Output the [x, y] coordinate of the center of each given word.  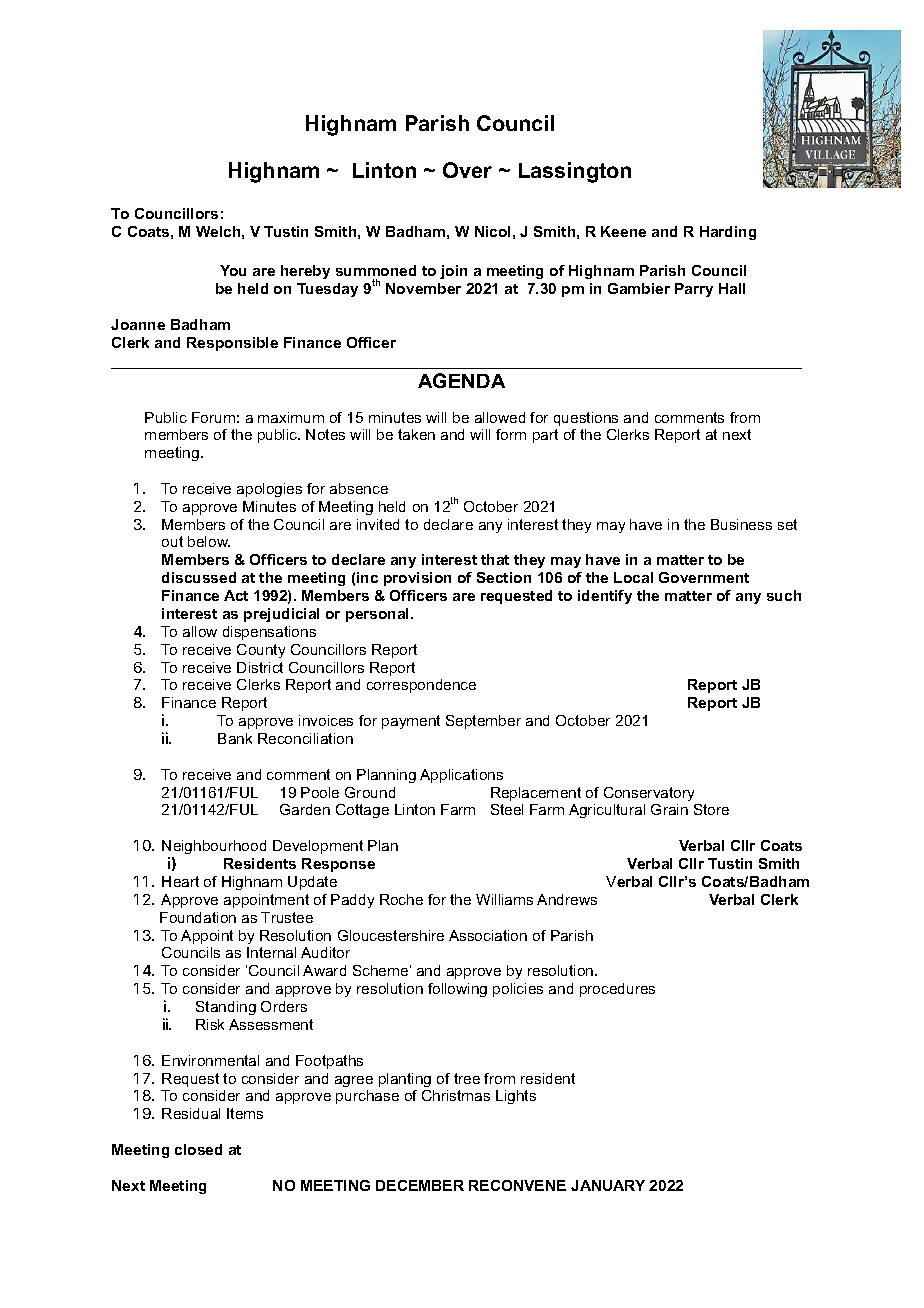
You [233, 270]
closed [198, 1149]
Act [236, 595]
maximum [291, 417]
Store [711, 809]
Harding [728, 233]
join [453, 272]
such [784, 595]
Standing [226, 1008]
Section [504, 577]
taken [416, 434]
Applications [461, 776]
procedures [617, 990]
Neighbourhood [214, 847]
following [457, 990]
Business [741, 524]
